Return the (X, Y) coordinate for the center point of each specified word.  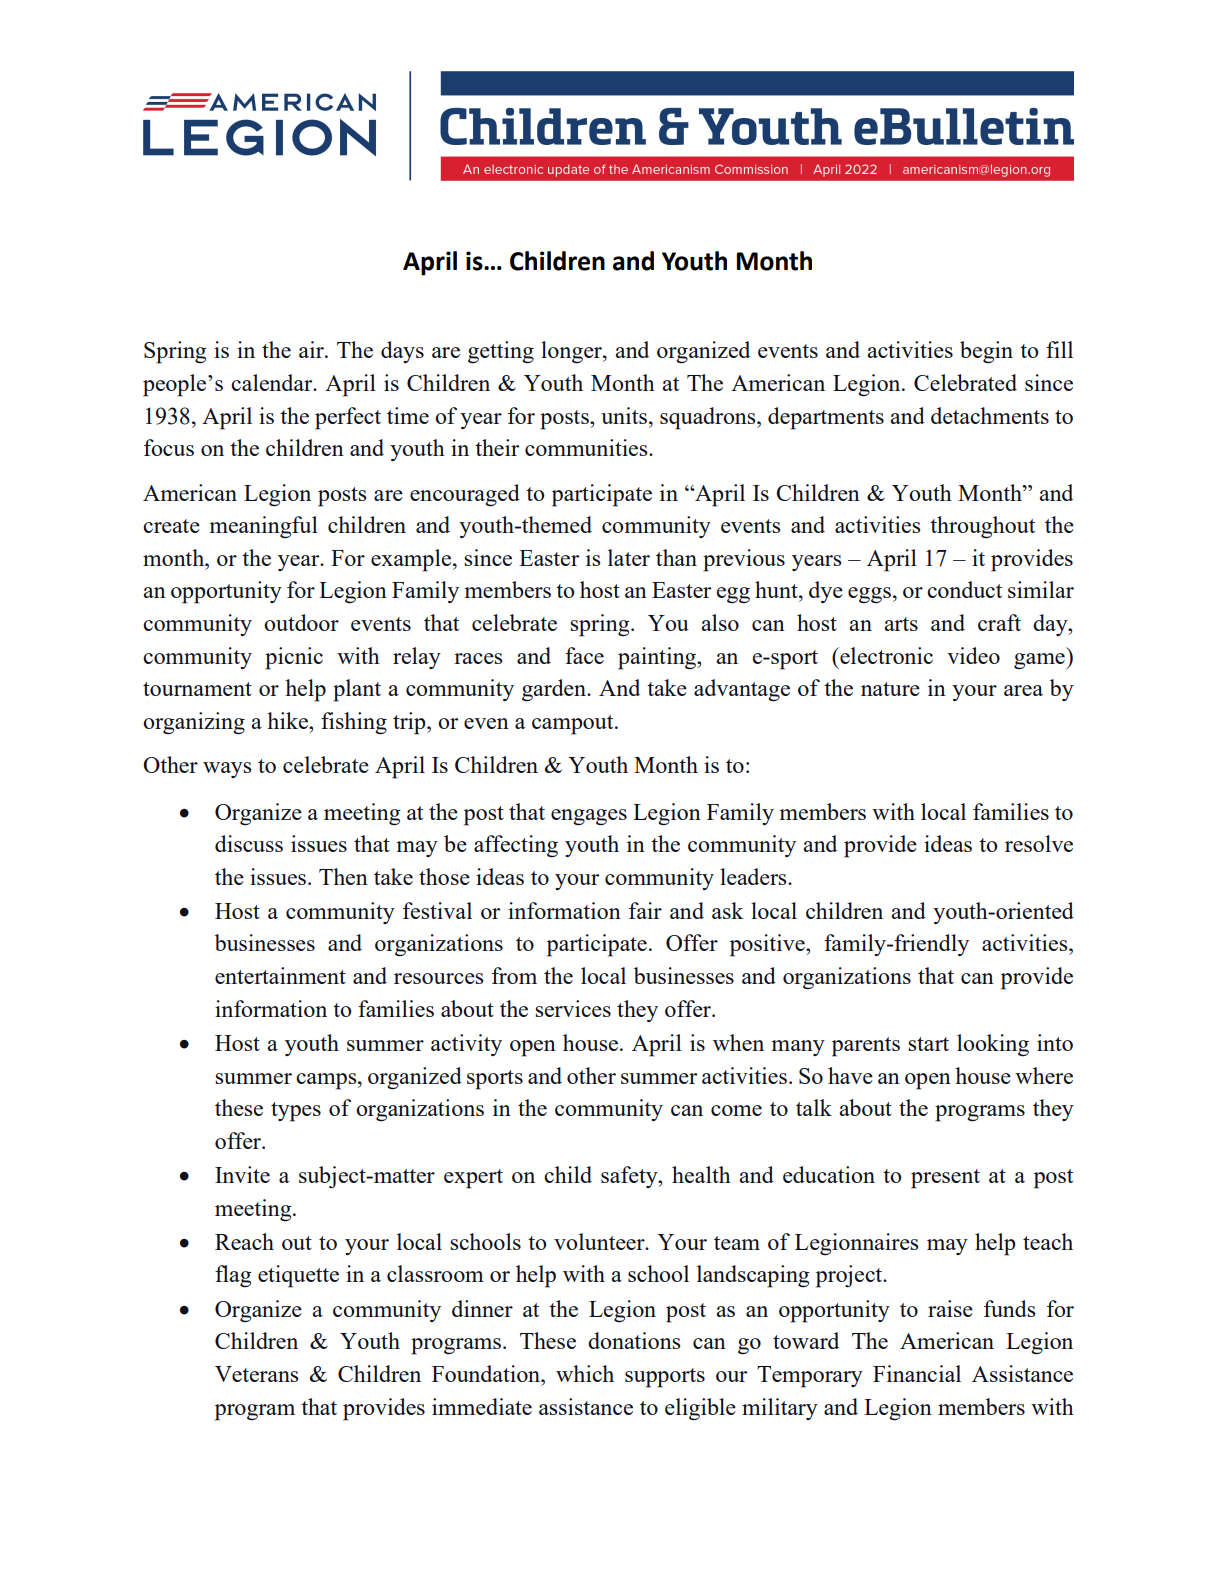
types (296, 1112)
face (584, 655)
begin (986, 352)
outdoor (301, 622)
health (701, 1174)
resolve (1039, 843)
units (624, 415)
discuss (249, 843)
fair (645, 910)
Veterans (256, 1374)
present (945, 1179)
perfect (348, 418)
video (973, 655)
